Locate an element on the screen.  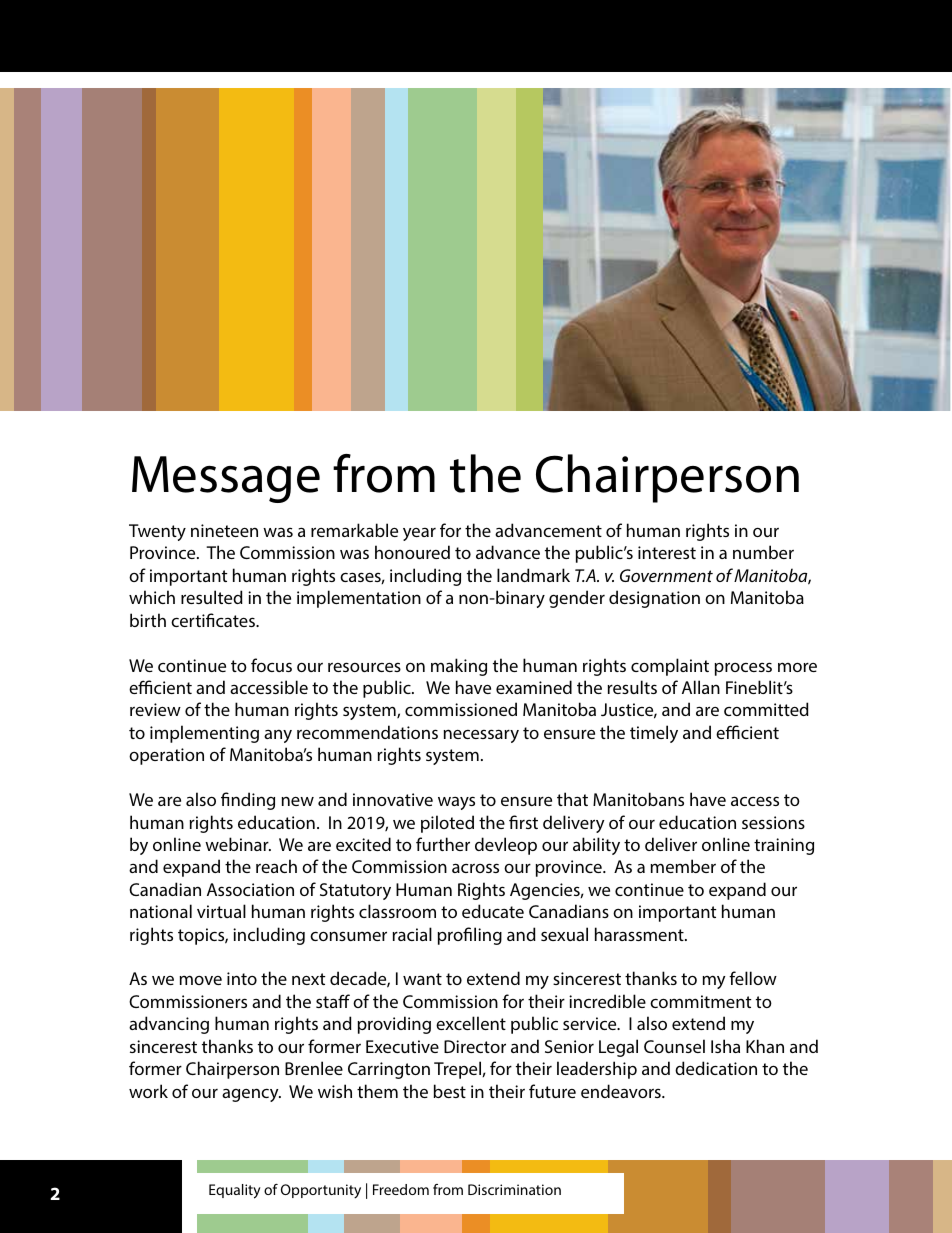
endeavors is located at coordinates (622, 1091).
